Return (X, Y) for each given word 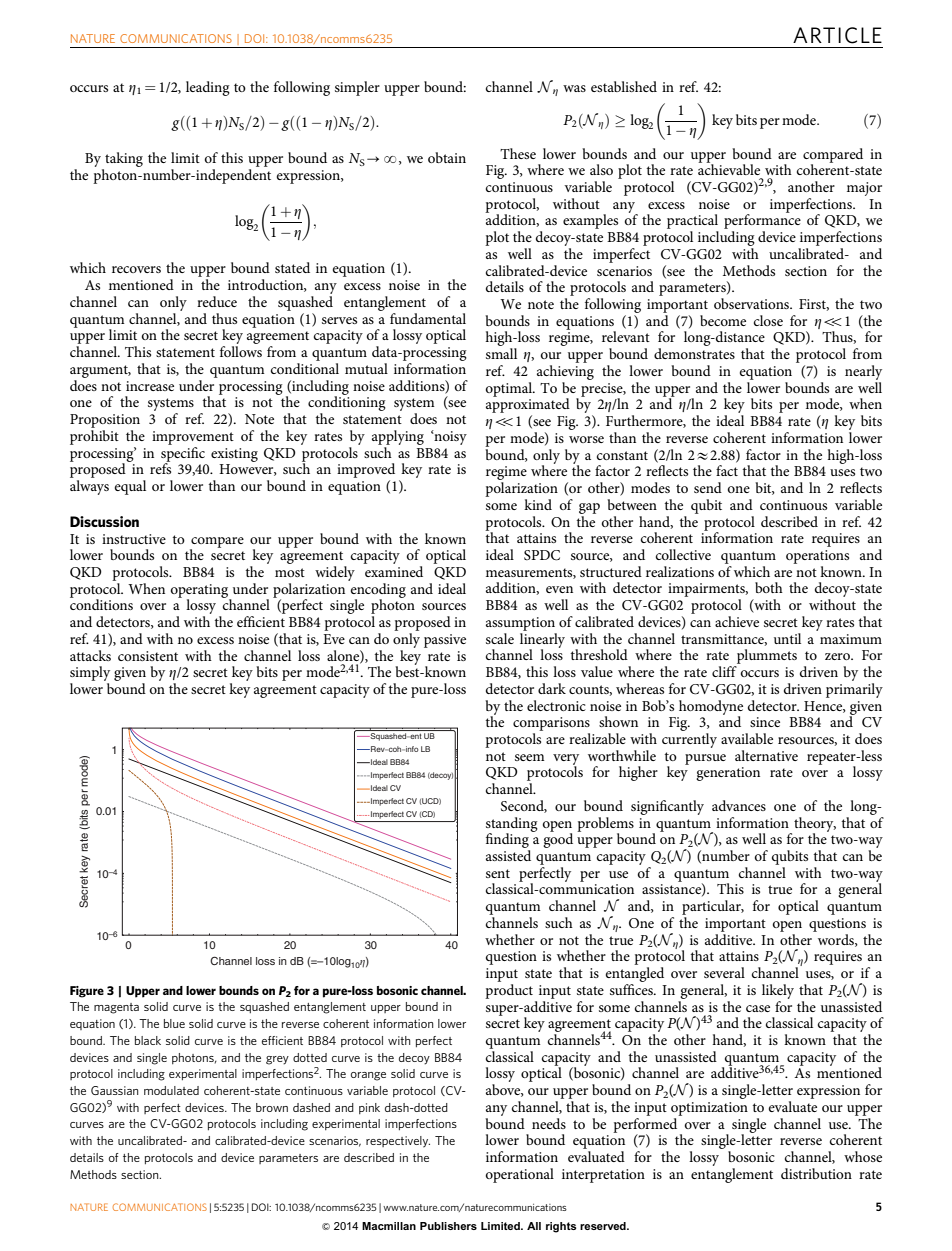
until (787, 638)
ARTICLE (837, 35)
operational (520, 1175)
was (574, 88)
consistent (148, 656)
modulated (171, 1090)
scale (500, 638)
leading (208, 88)
